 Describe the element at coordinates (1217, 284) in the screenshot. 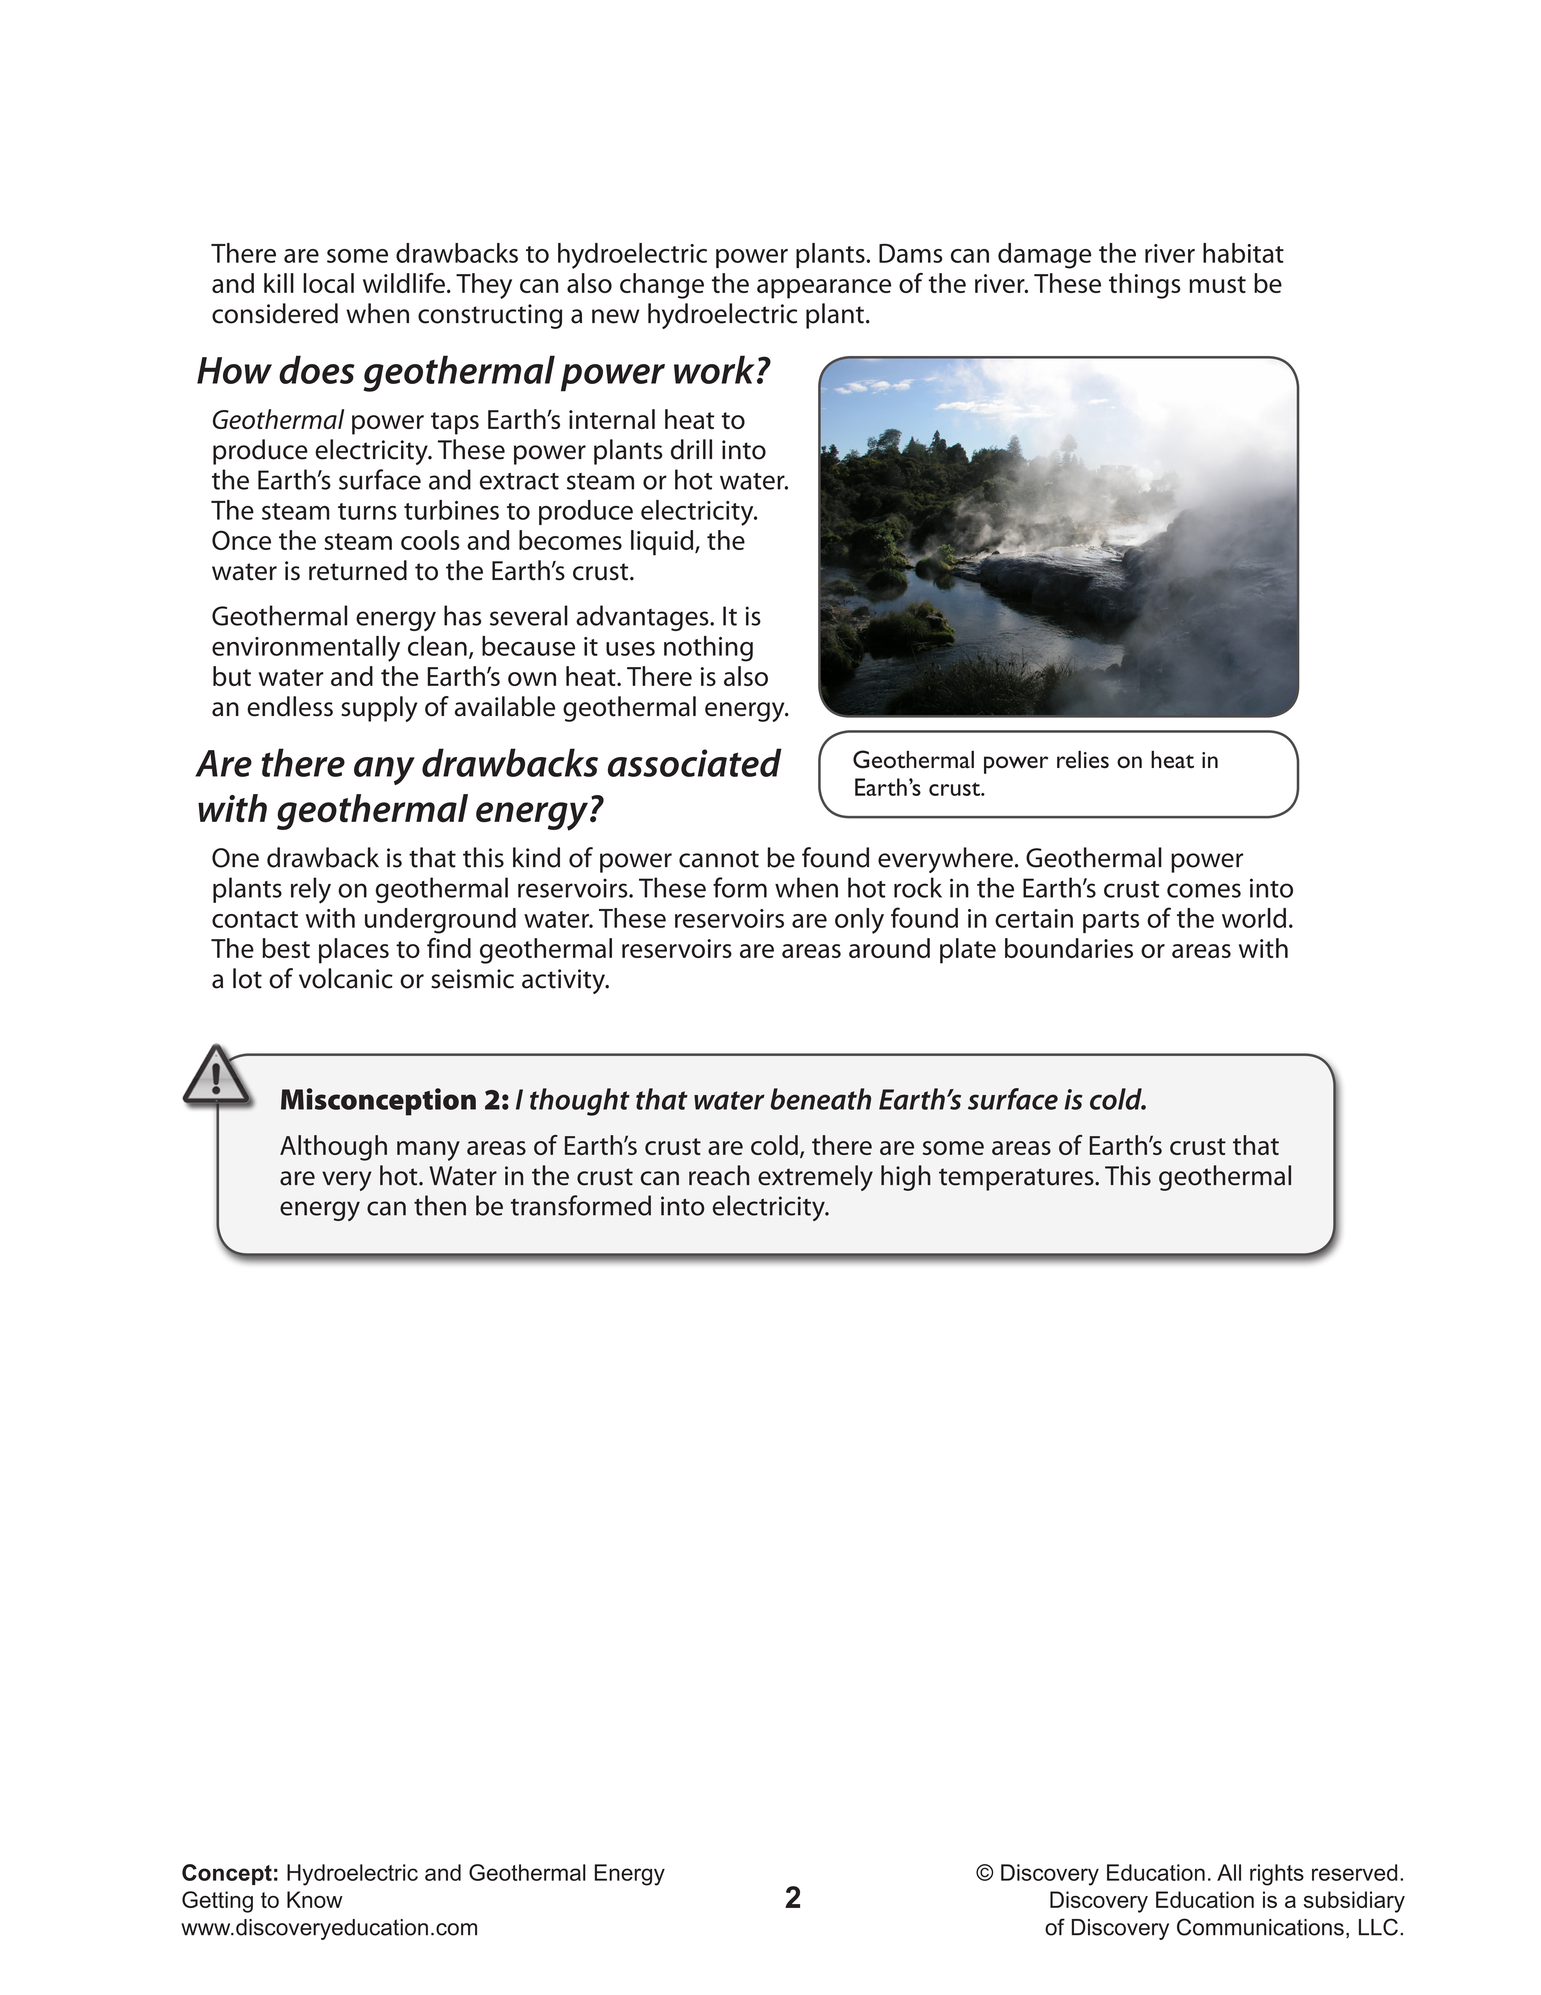

I see `must` at that location.
